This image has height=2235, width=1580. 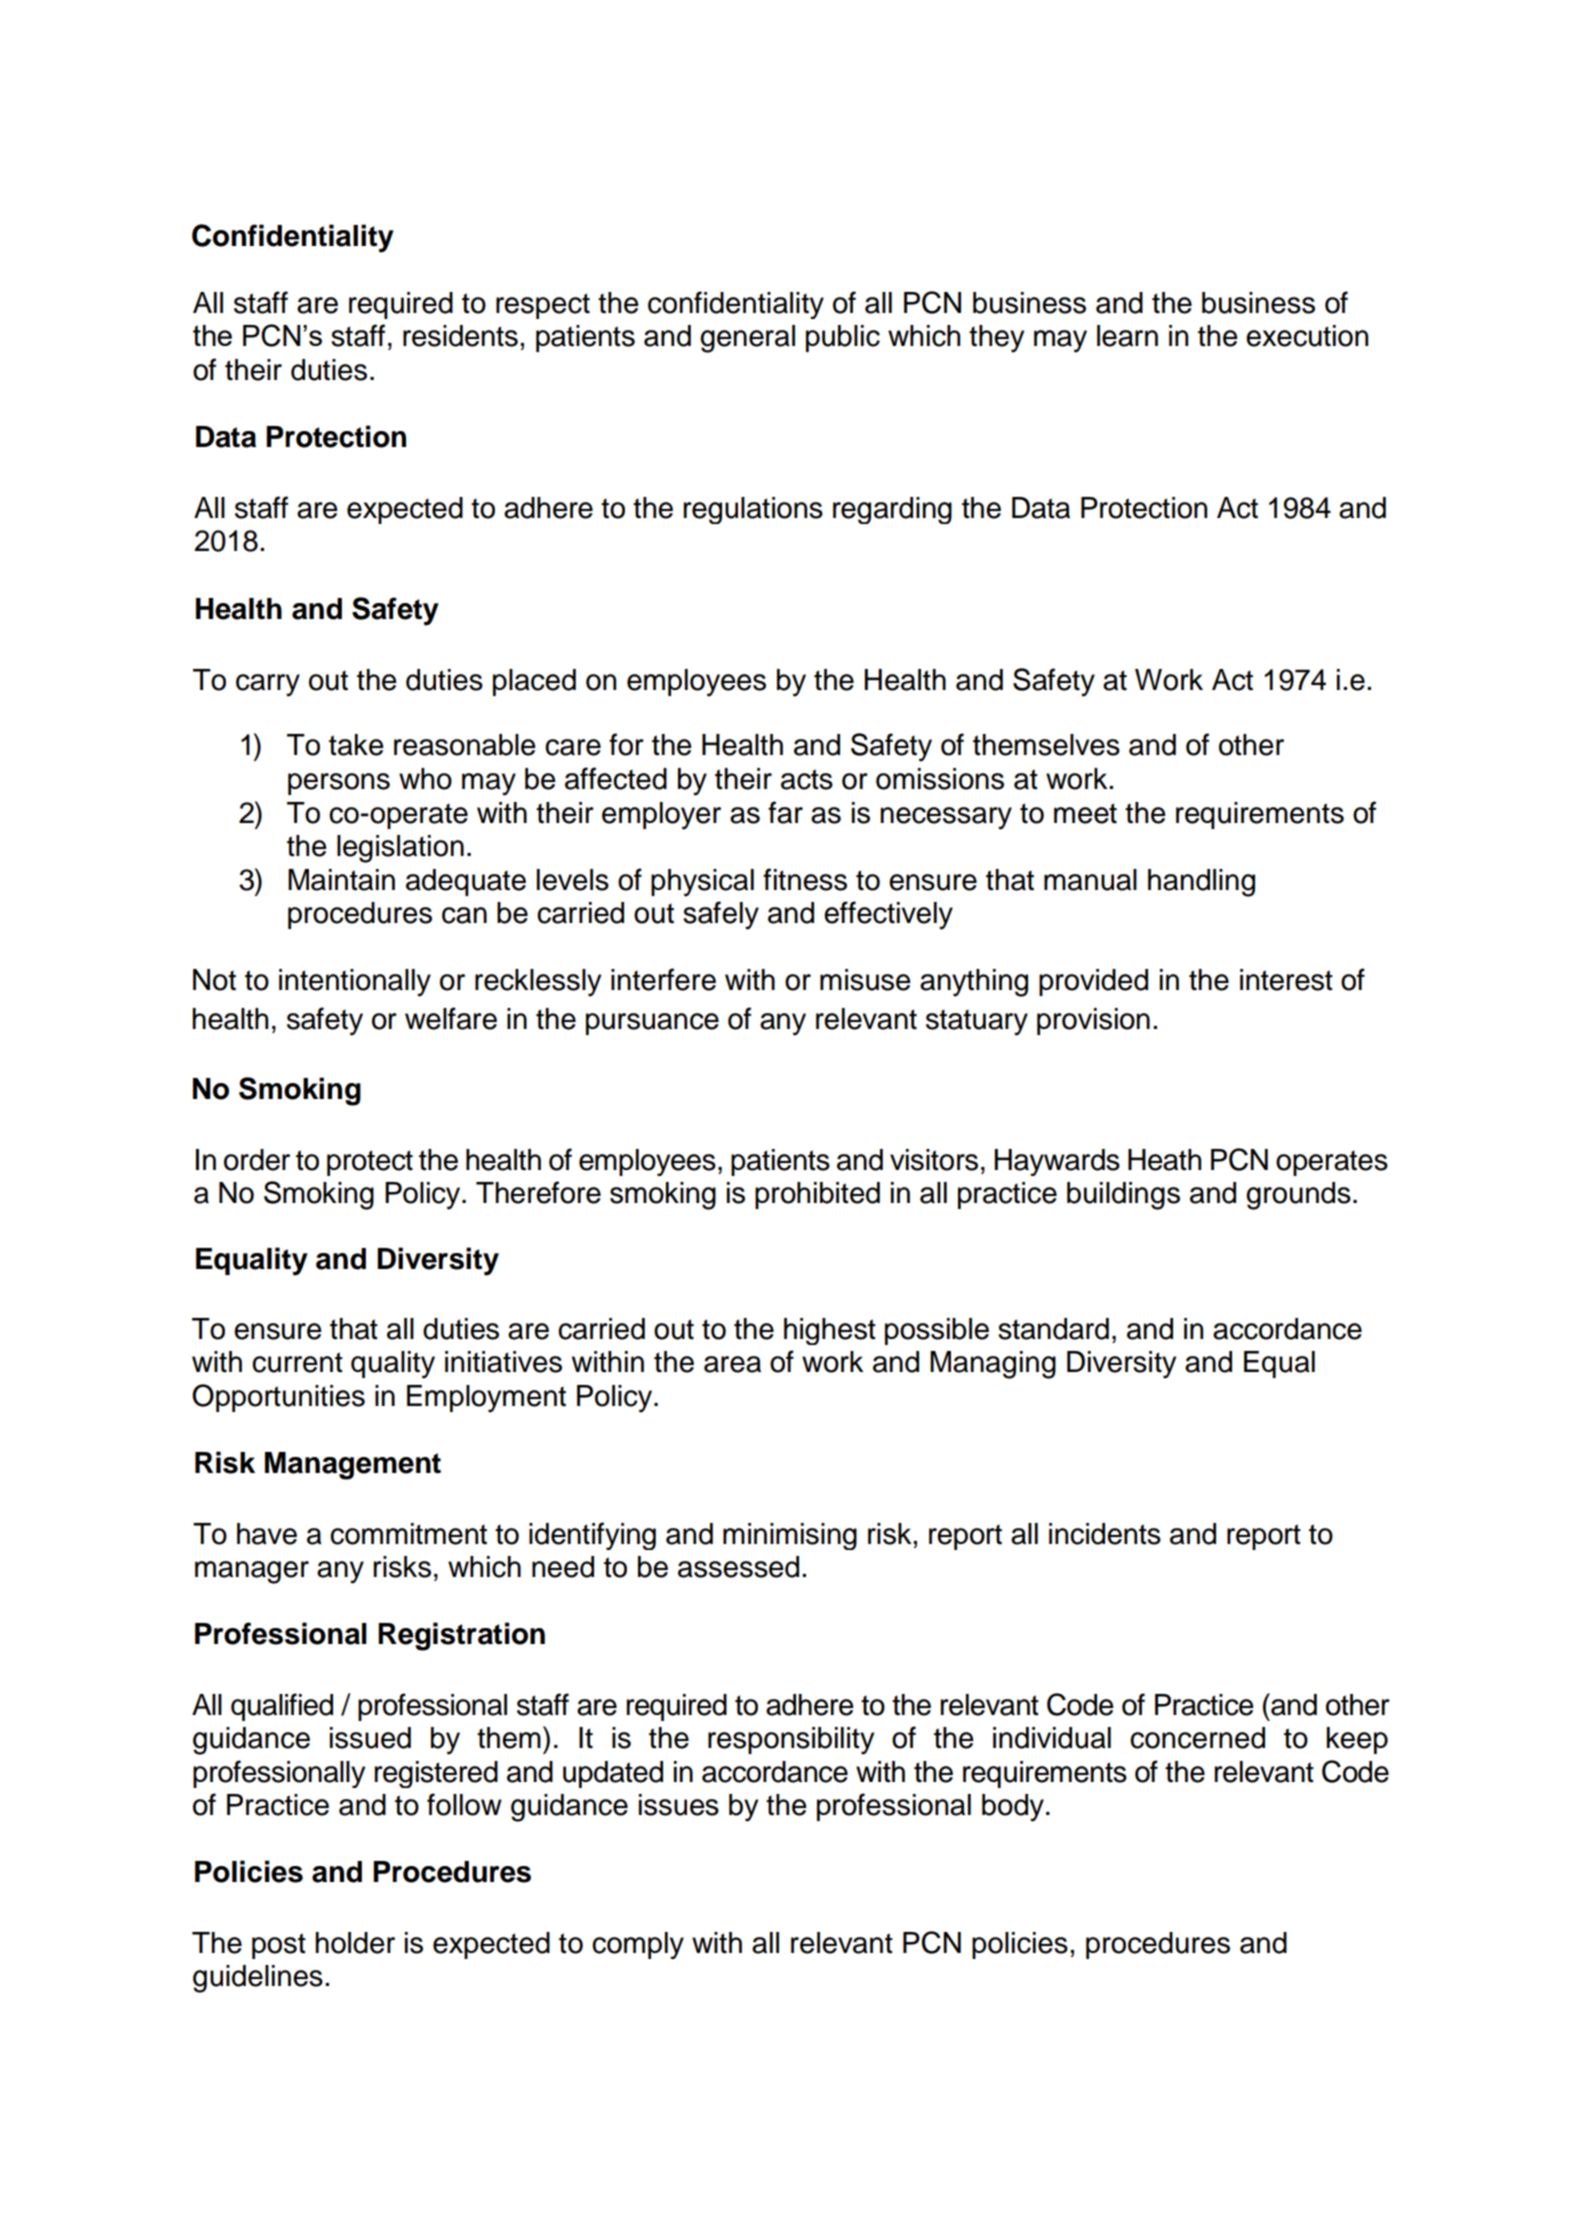 I want to click on holder, so click(x=355, y=1943).
